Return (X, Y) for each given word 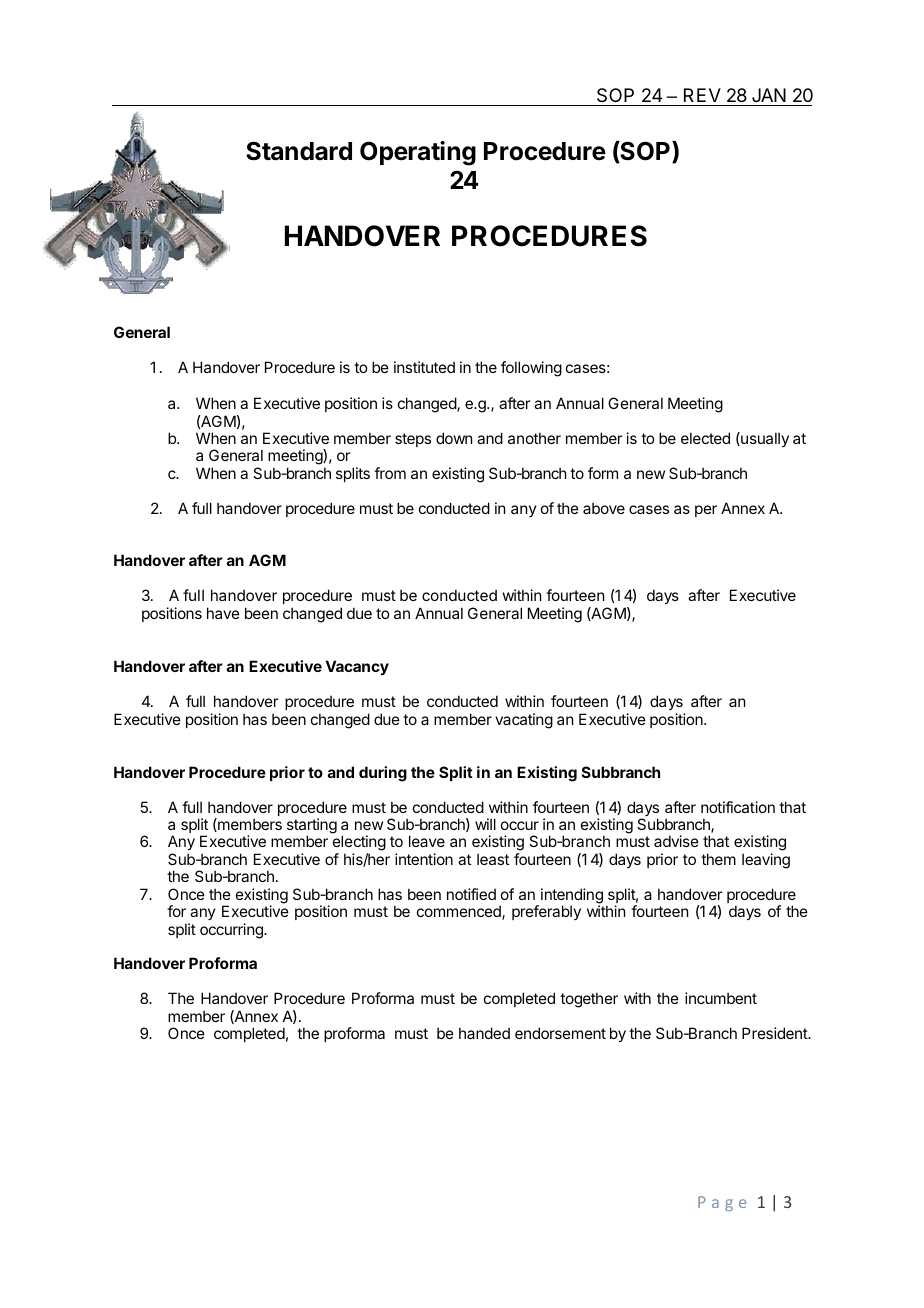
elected (705, 438)
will (485, 824)
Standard (299, 151)
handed (484, 1033)
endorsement (560, 1033)
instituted (424, 367)
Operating (418, 153)
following (531, 369)
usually (764, 439)
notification (738, 807)
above (604, 508)
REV (702, 95)
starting (312, 827)
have (223, 613)
